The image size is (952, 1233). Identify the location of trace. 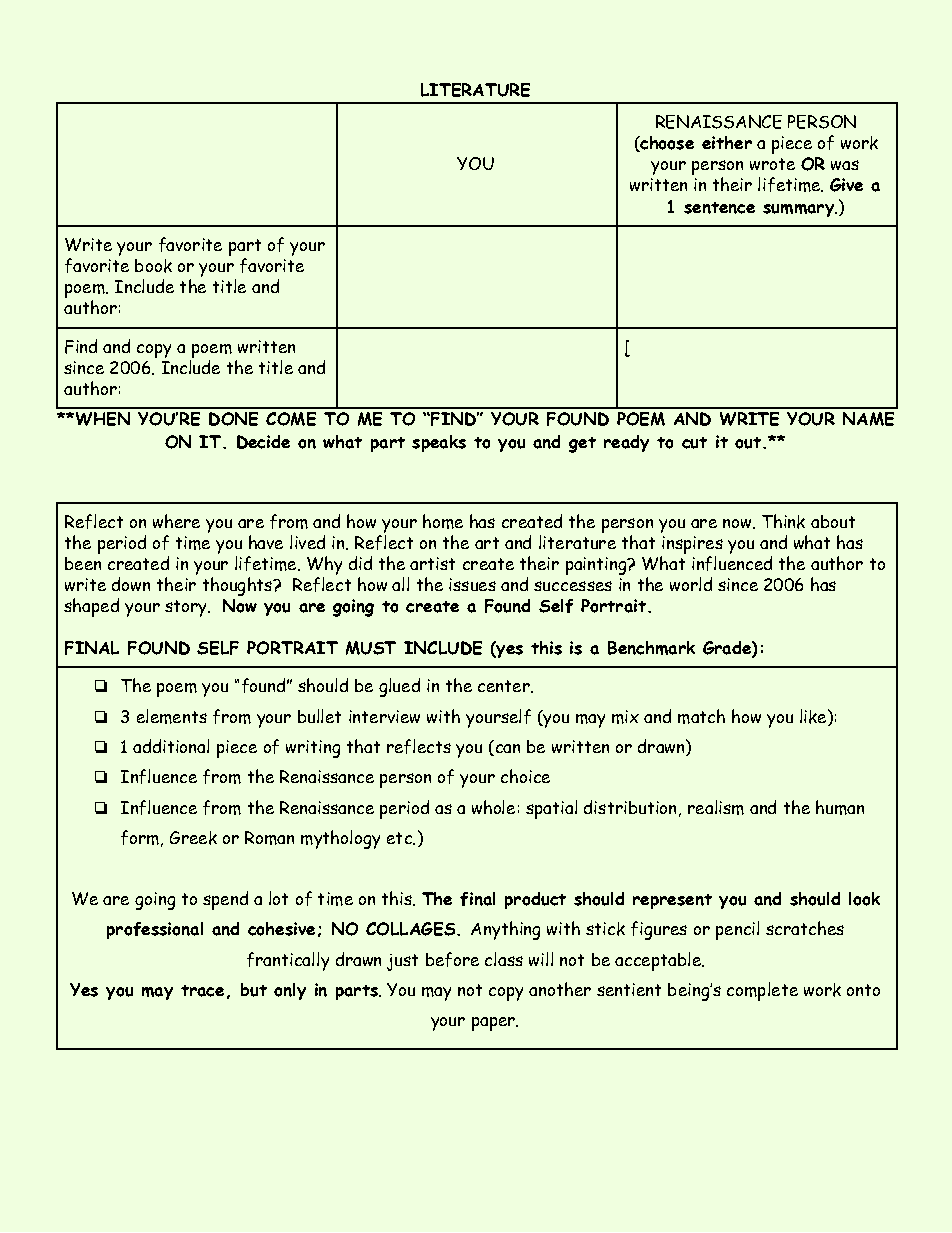
(202, 991).
